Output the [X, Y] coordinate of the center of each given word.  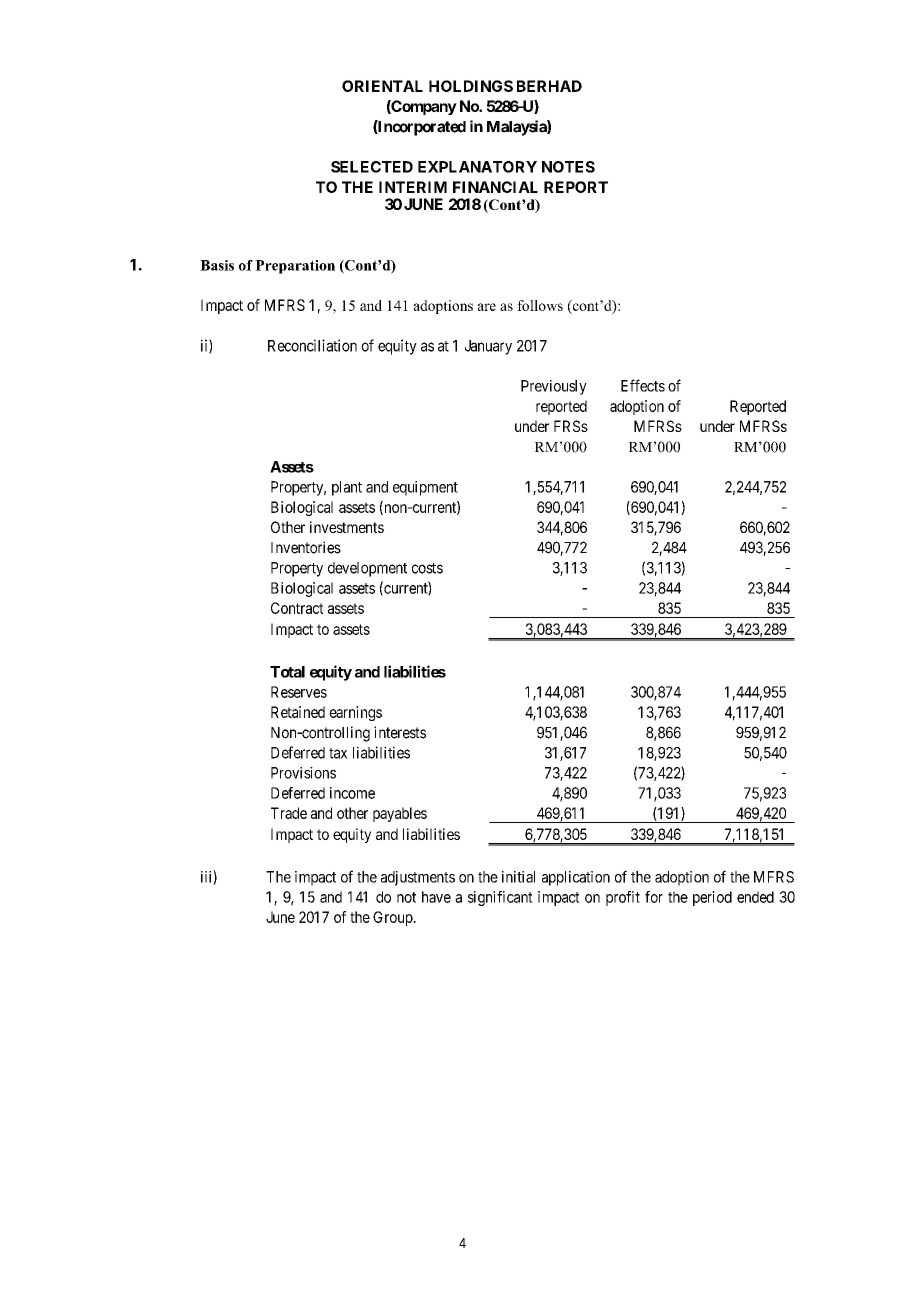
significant [500, 898]
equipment [425, 488]
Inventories [306, 547]
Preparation [295, 267]
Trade [289, 813]
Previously [554, 387]
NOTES [568, 167]
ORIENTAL [382, 86]
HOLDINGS [471, 86]
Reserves [299, 692]
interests [400, 732]
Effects [643, 385]
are [487, 307]
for [654, 897]
